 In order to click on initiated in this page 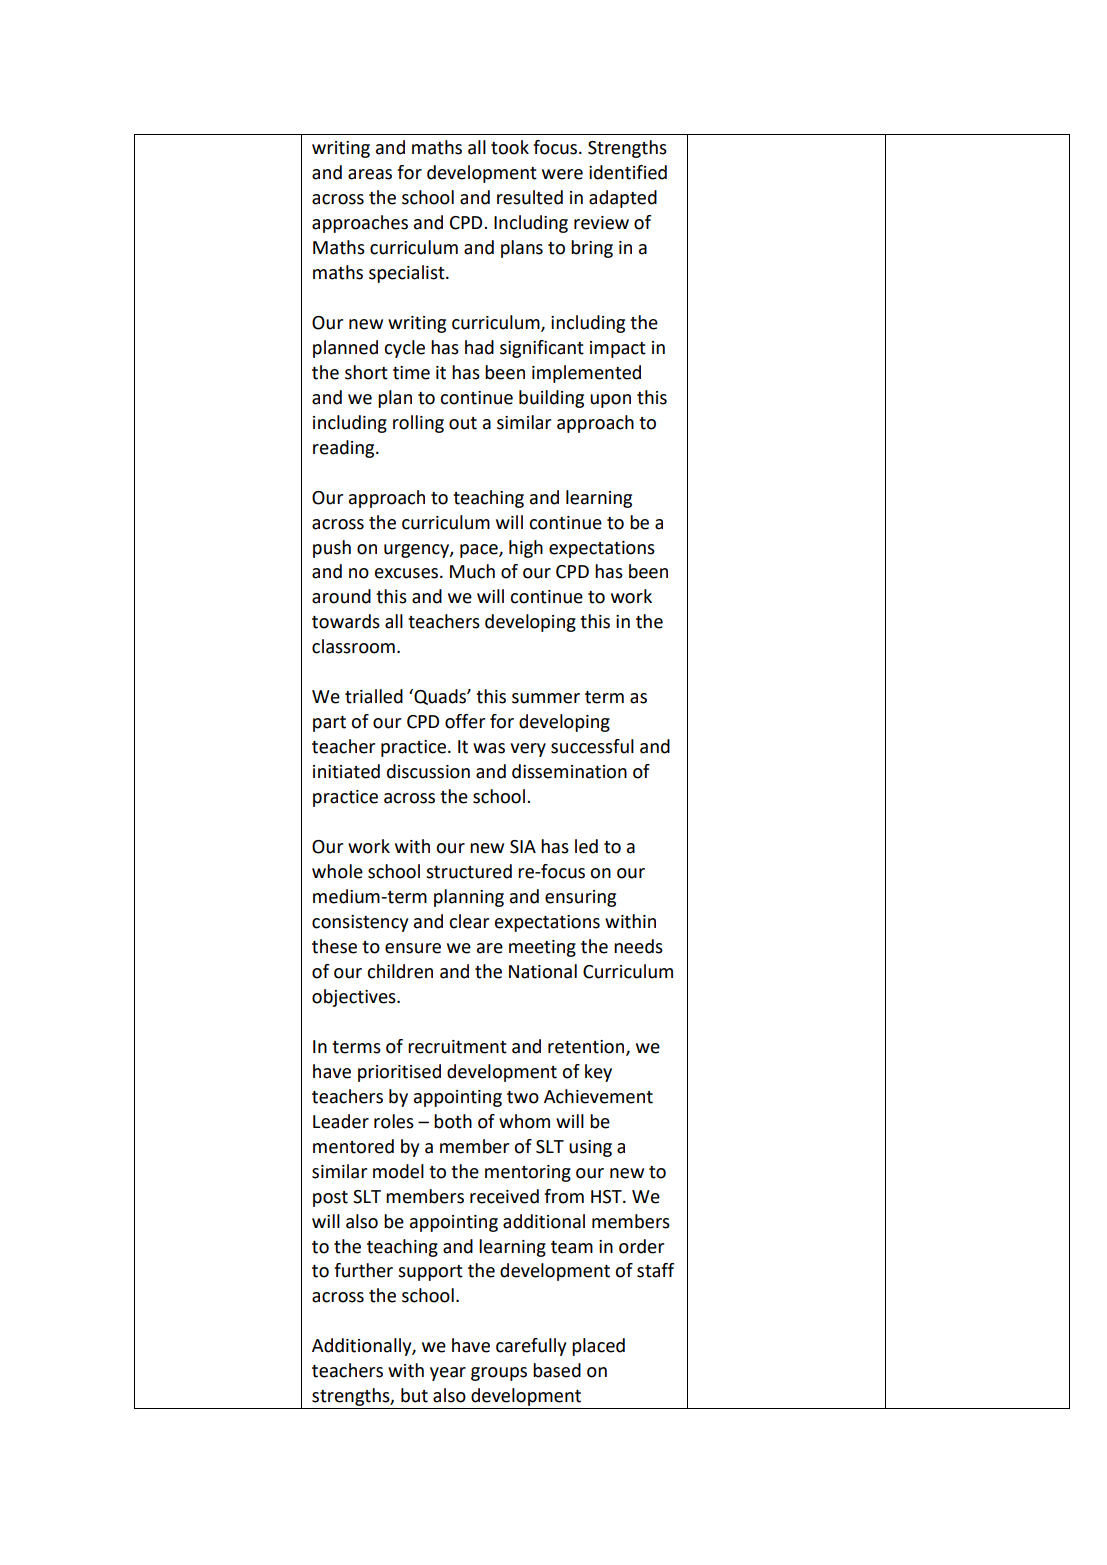, I will do `click(346, 771)`.
